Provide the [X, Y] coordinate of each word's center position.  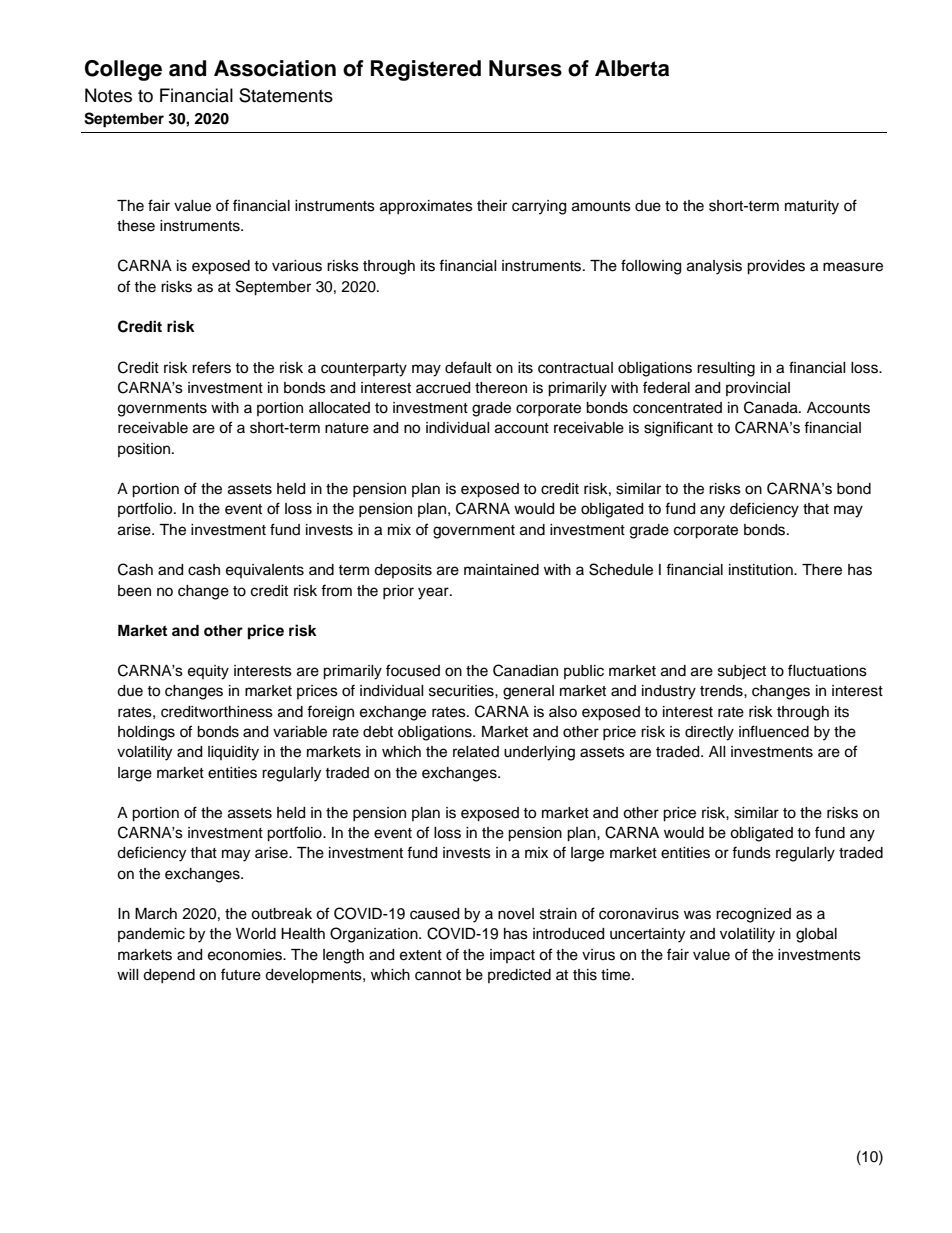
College [123, 70]
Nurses [525, 68]
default [468, 367]
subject [742, 672]
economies [246, 955]
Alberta [632, 68]
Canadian [525, 670]
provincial [758, 389]
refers [211, 367]
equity [208, 672]
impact [512, 956]
